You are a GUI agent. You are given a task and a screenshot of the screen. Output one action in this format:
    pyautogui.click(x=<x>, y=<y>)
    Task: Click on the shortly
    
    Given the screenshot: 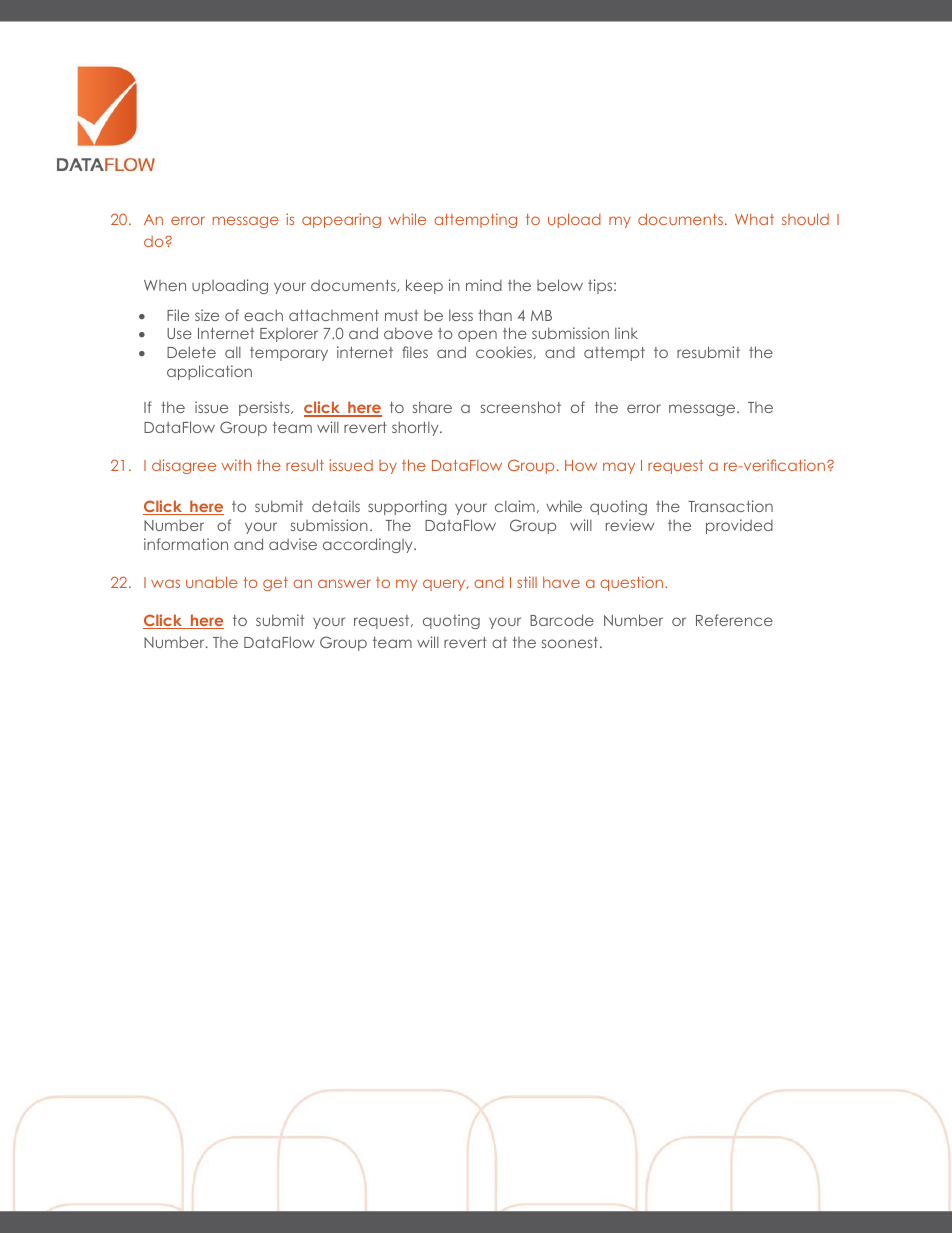 What is the action you would take?
    pyautogui.click(x=416, y=428)
